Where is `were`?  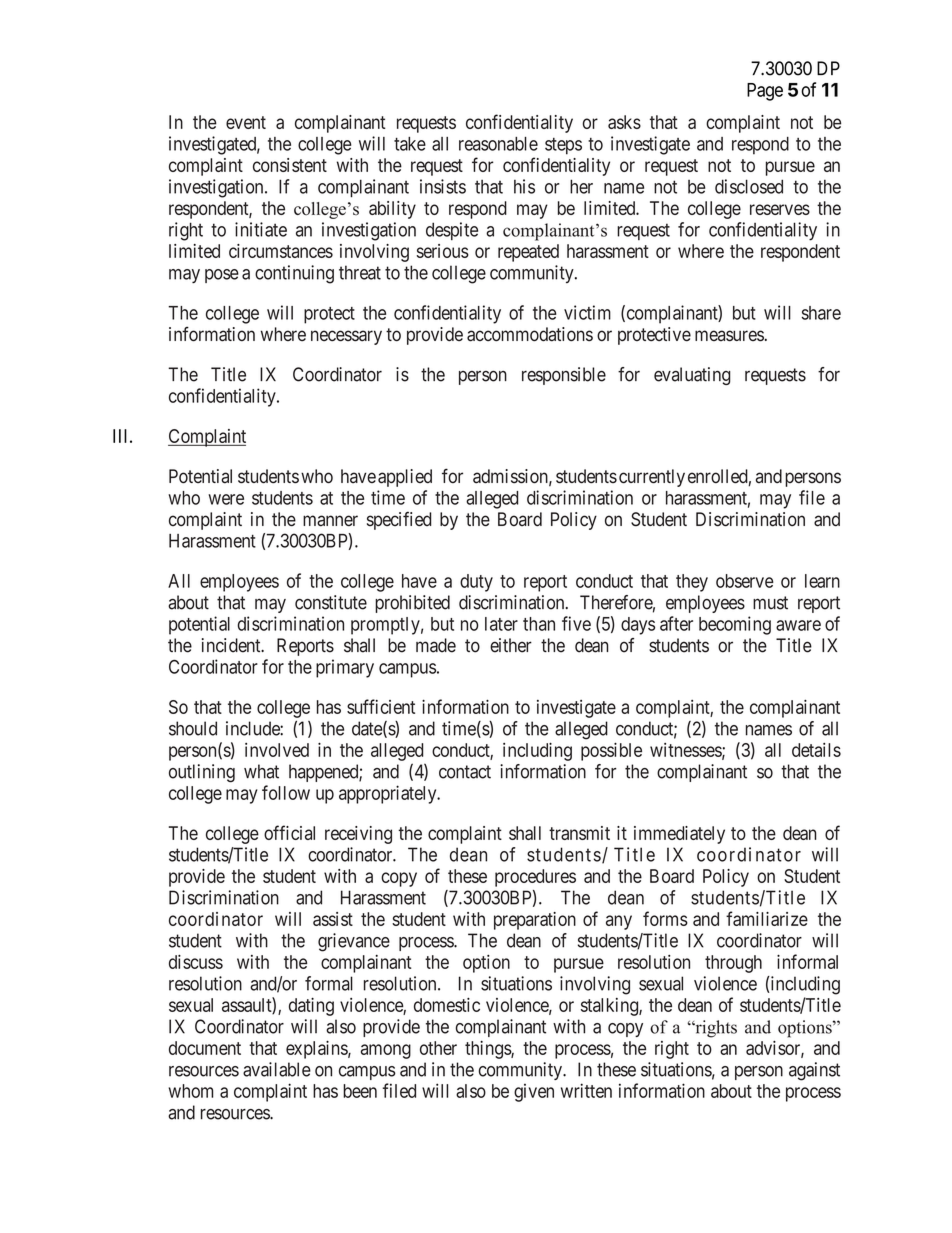 were is located at coordinates (226, 499).
